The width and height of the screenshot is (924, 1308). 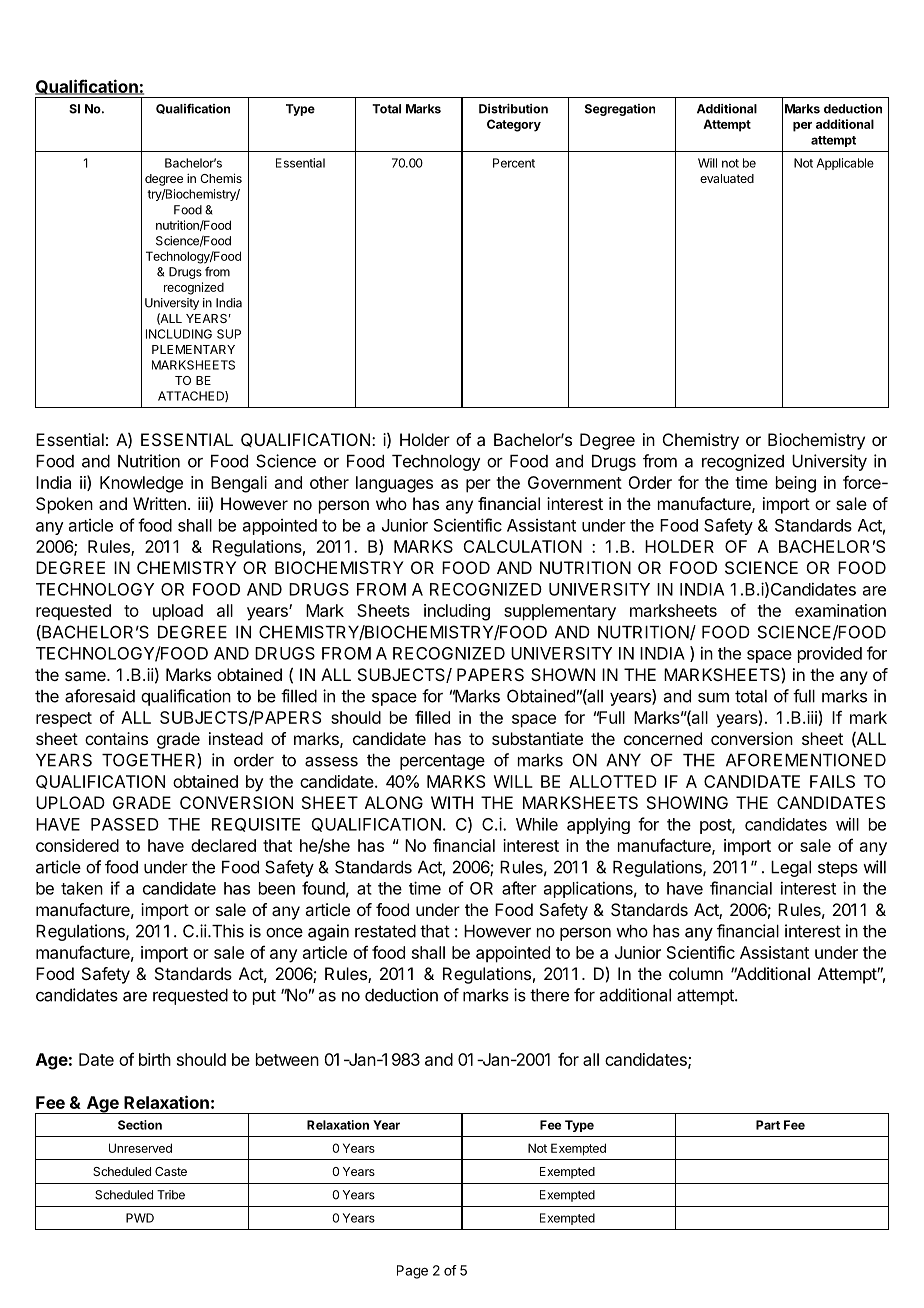 I want to click on Distribution, so click(x=513, y=109).
